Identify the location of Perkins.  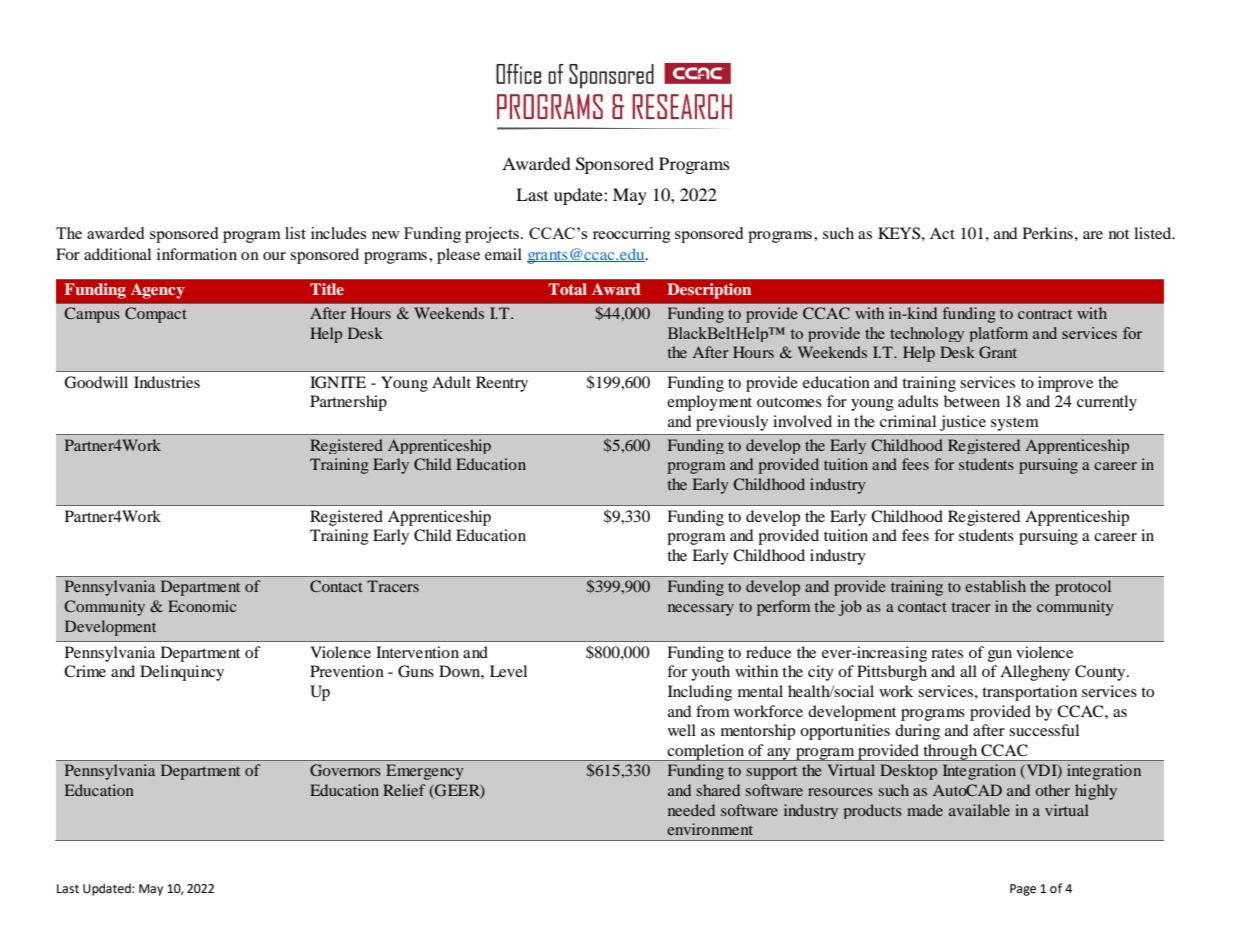
(1048, 233).
